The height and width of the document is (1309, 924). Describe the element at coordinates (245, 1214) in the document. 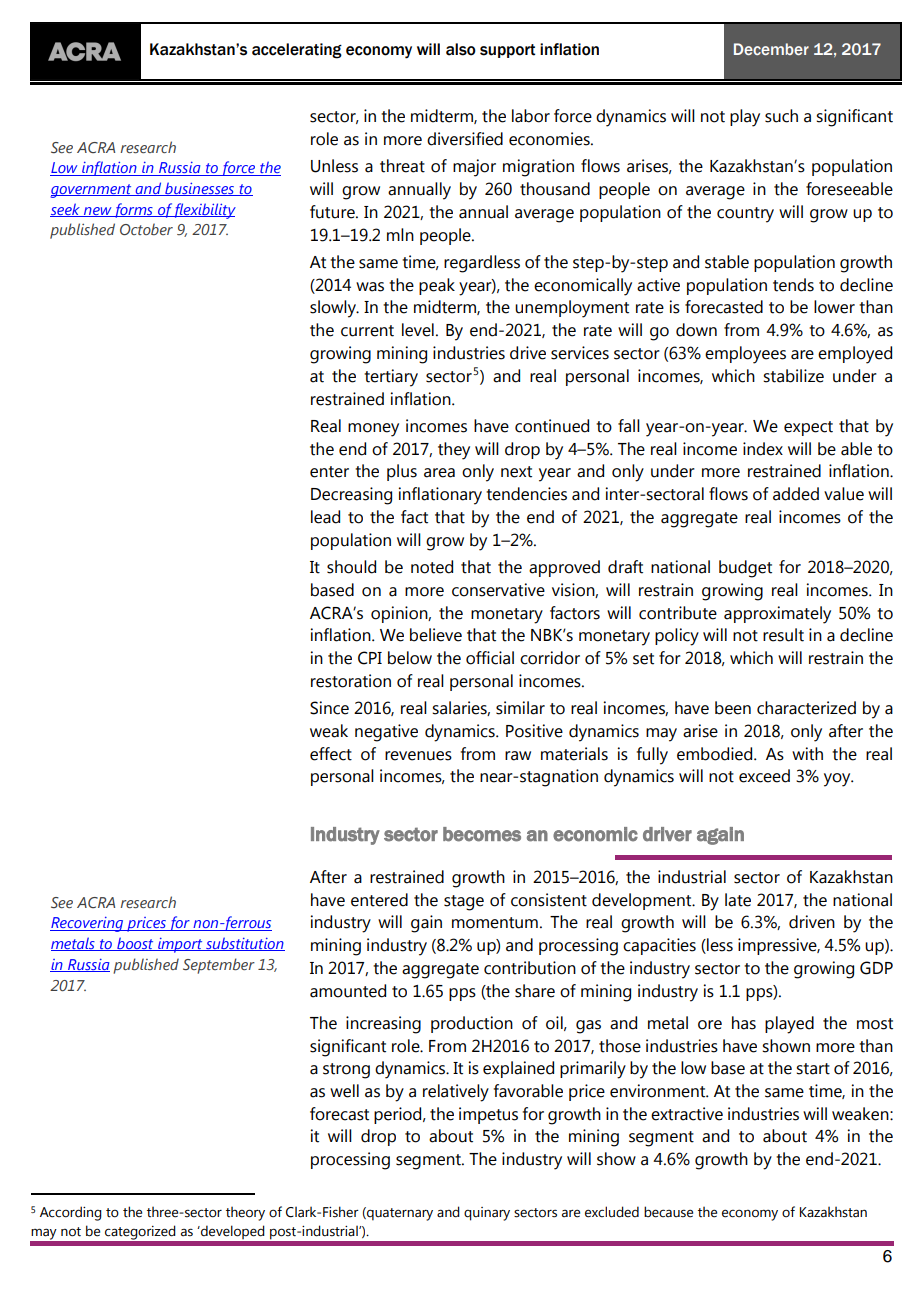

I see `theory` at that location.
